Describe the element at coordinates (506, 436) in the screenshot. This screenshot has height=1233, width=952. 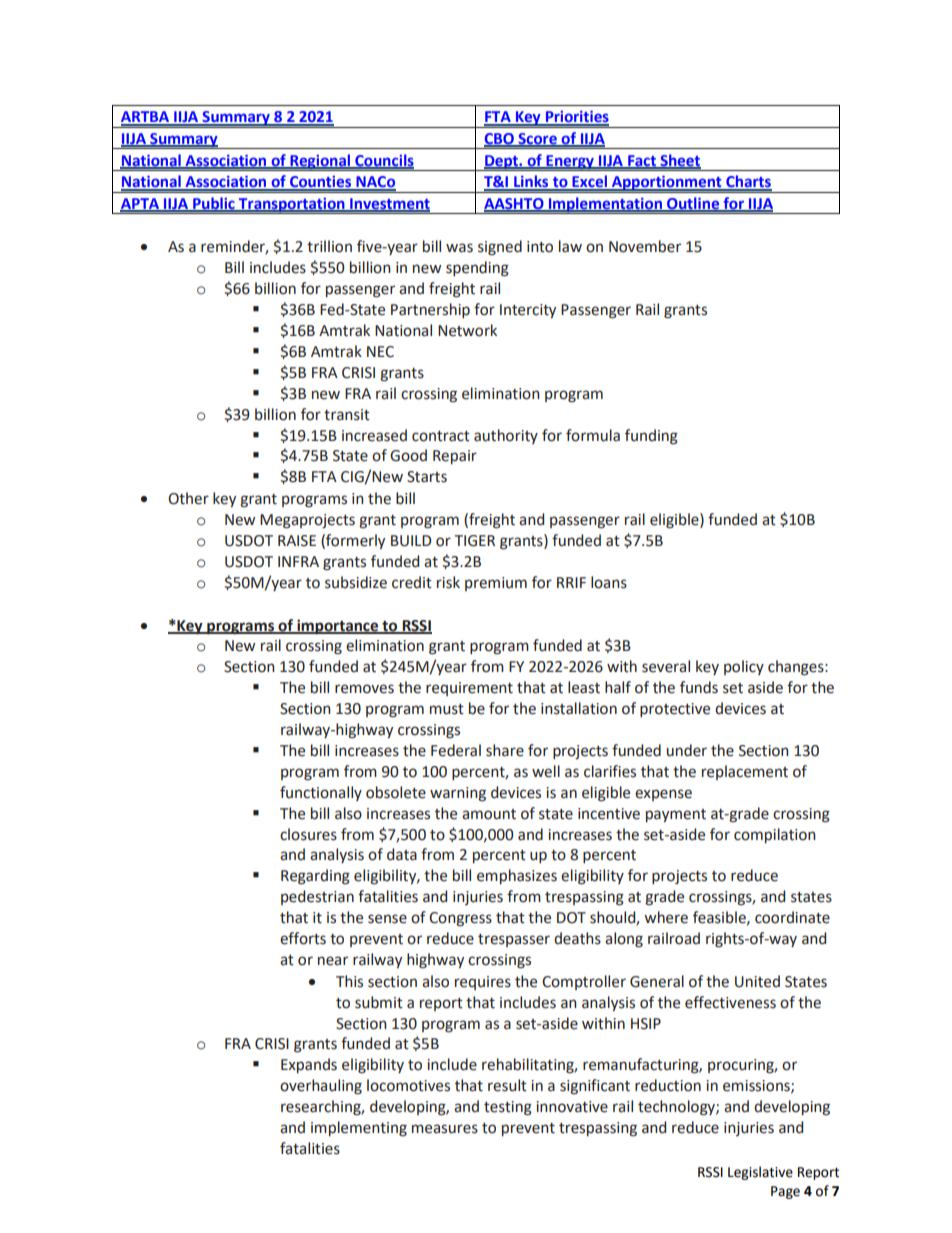
I see `authority` at that location.
